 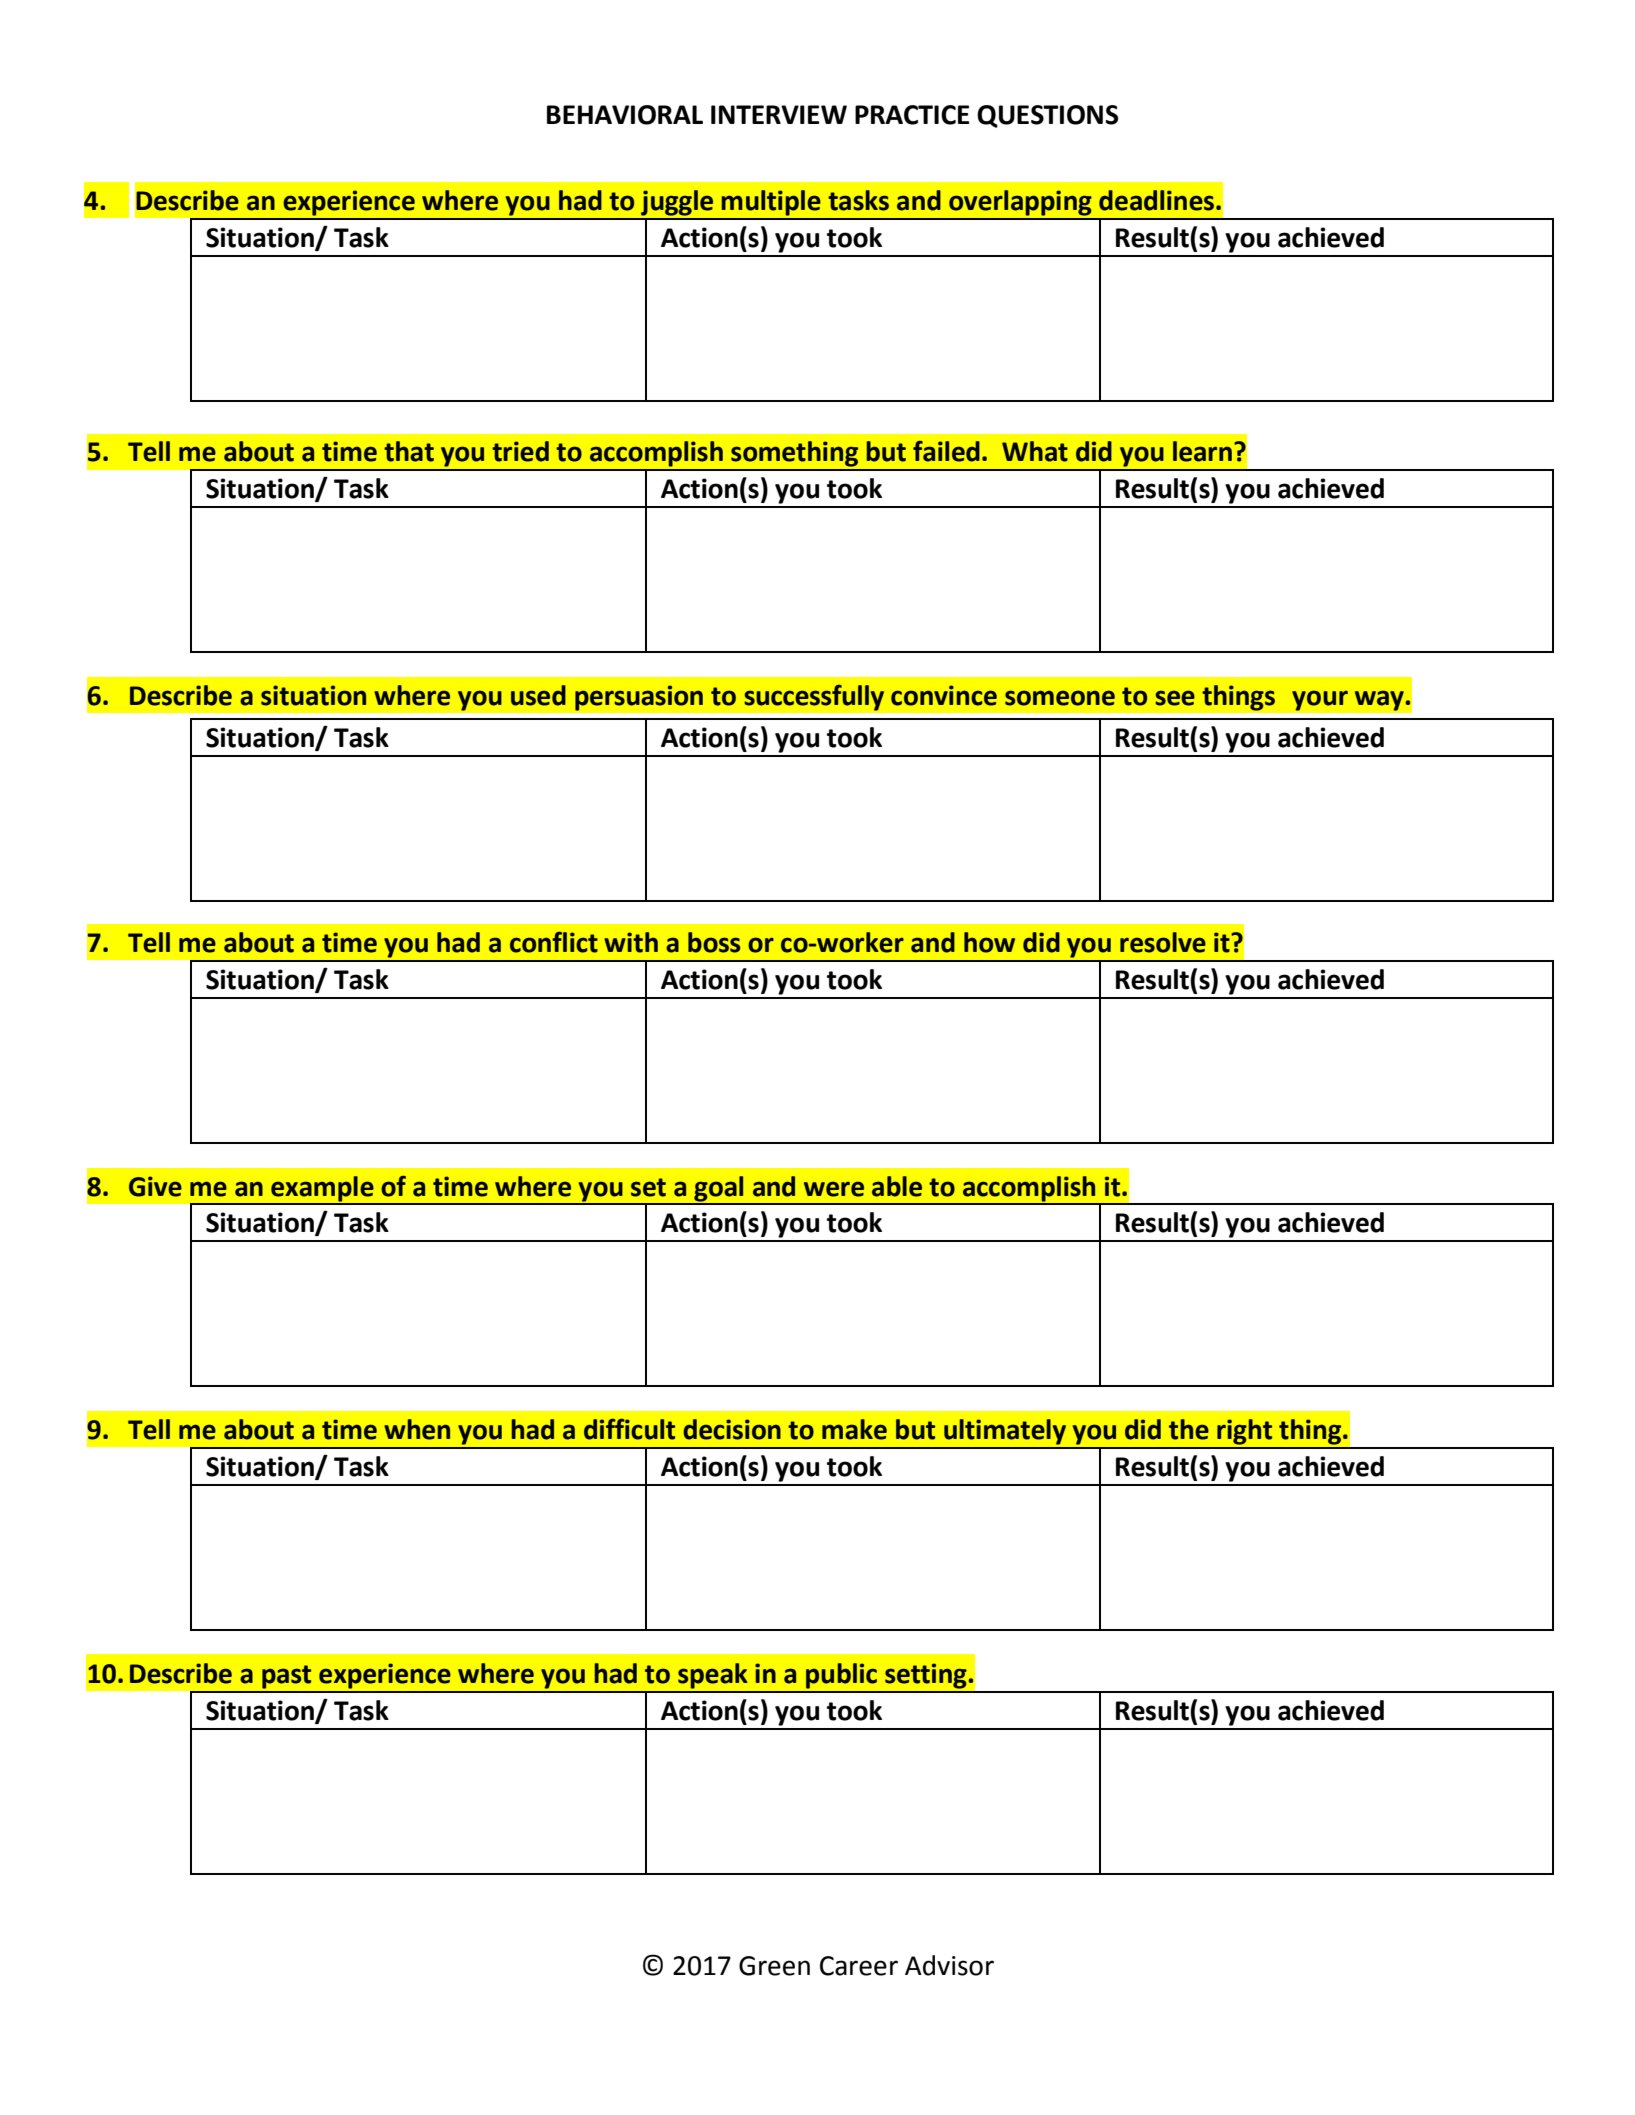 What do you see at coordinates (155, 1186) in the screenshot?
I see `Give` at bounding box center [155, 1186].
